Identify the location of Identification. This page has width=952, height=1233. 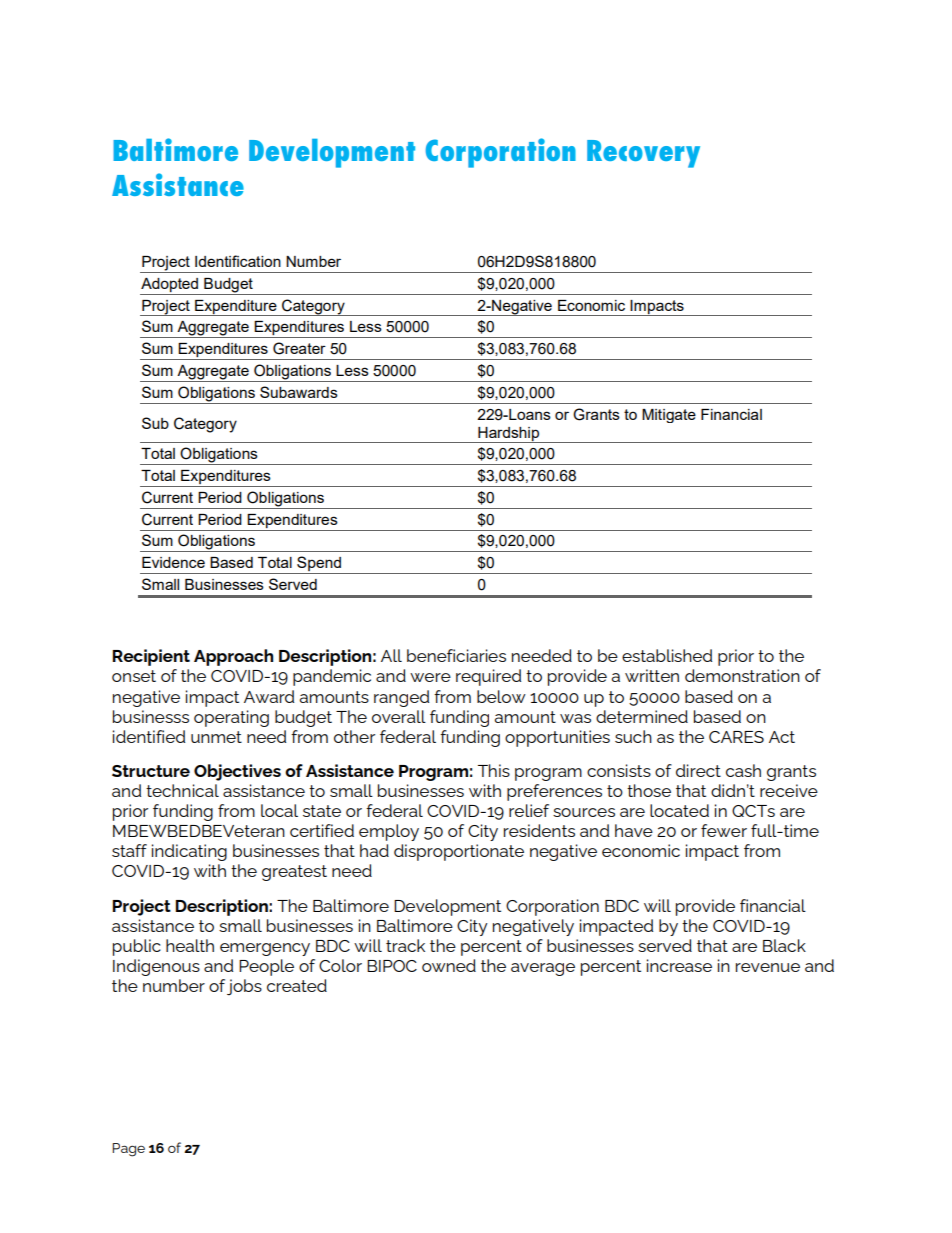
(238, 261).
